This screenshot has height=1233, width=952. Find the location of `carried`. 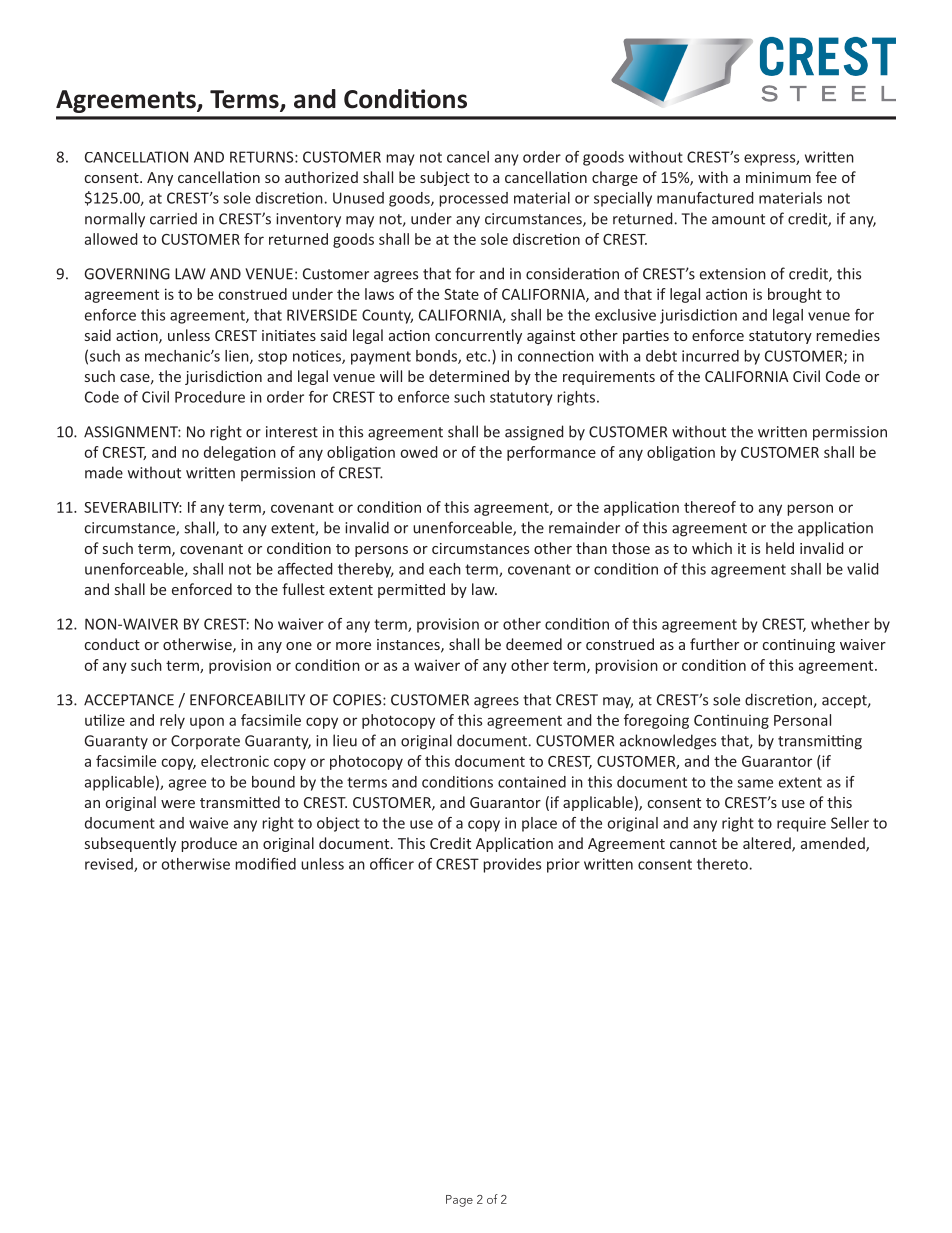

carried is located at coordinates (173, 218).
